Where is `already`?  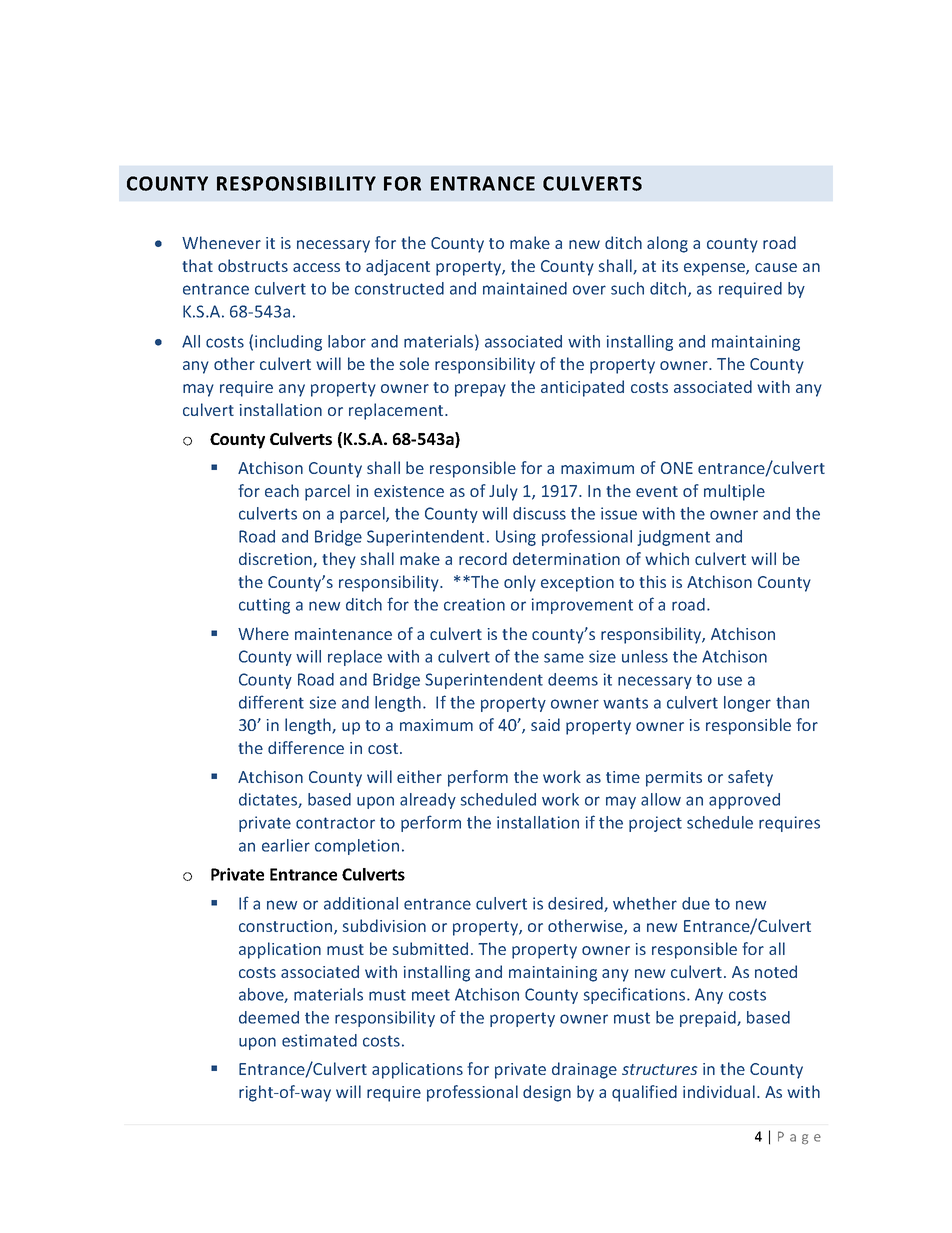 already is located at coordinates (428, 801).
